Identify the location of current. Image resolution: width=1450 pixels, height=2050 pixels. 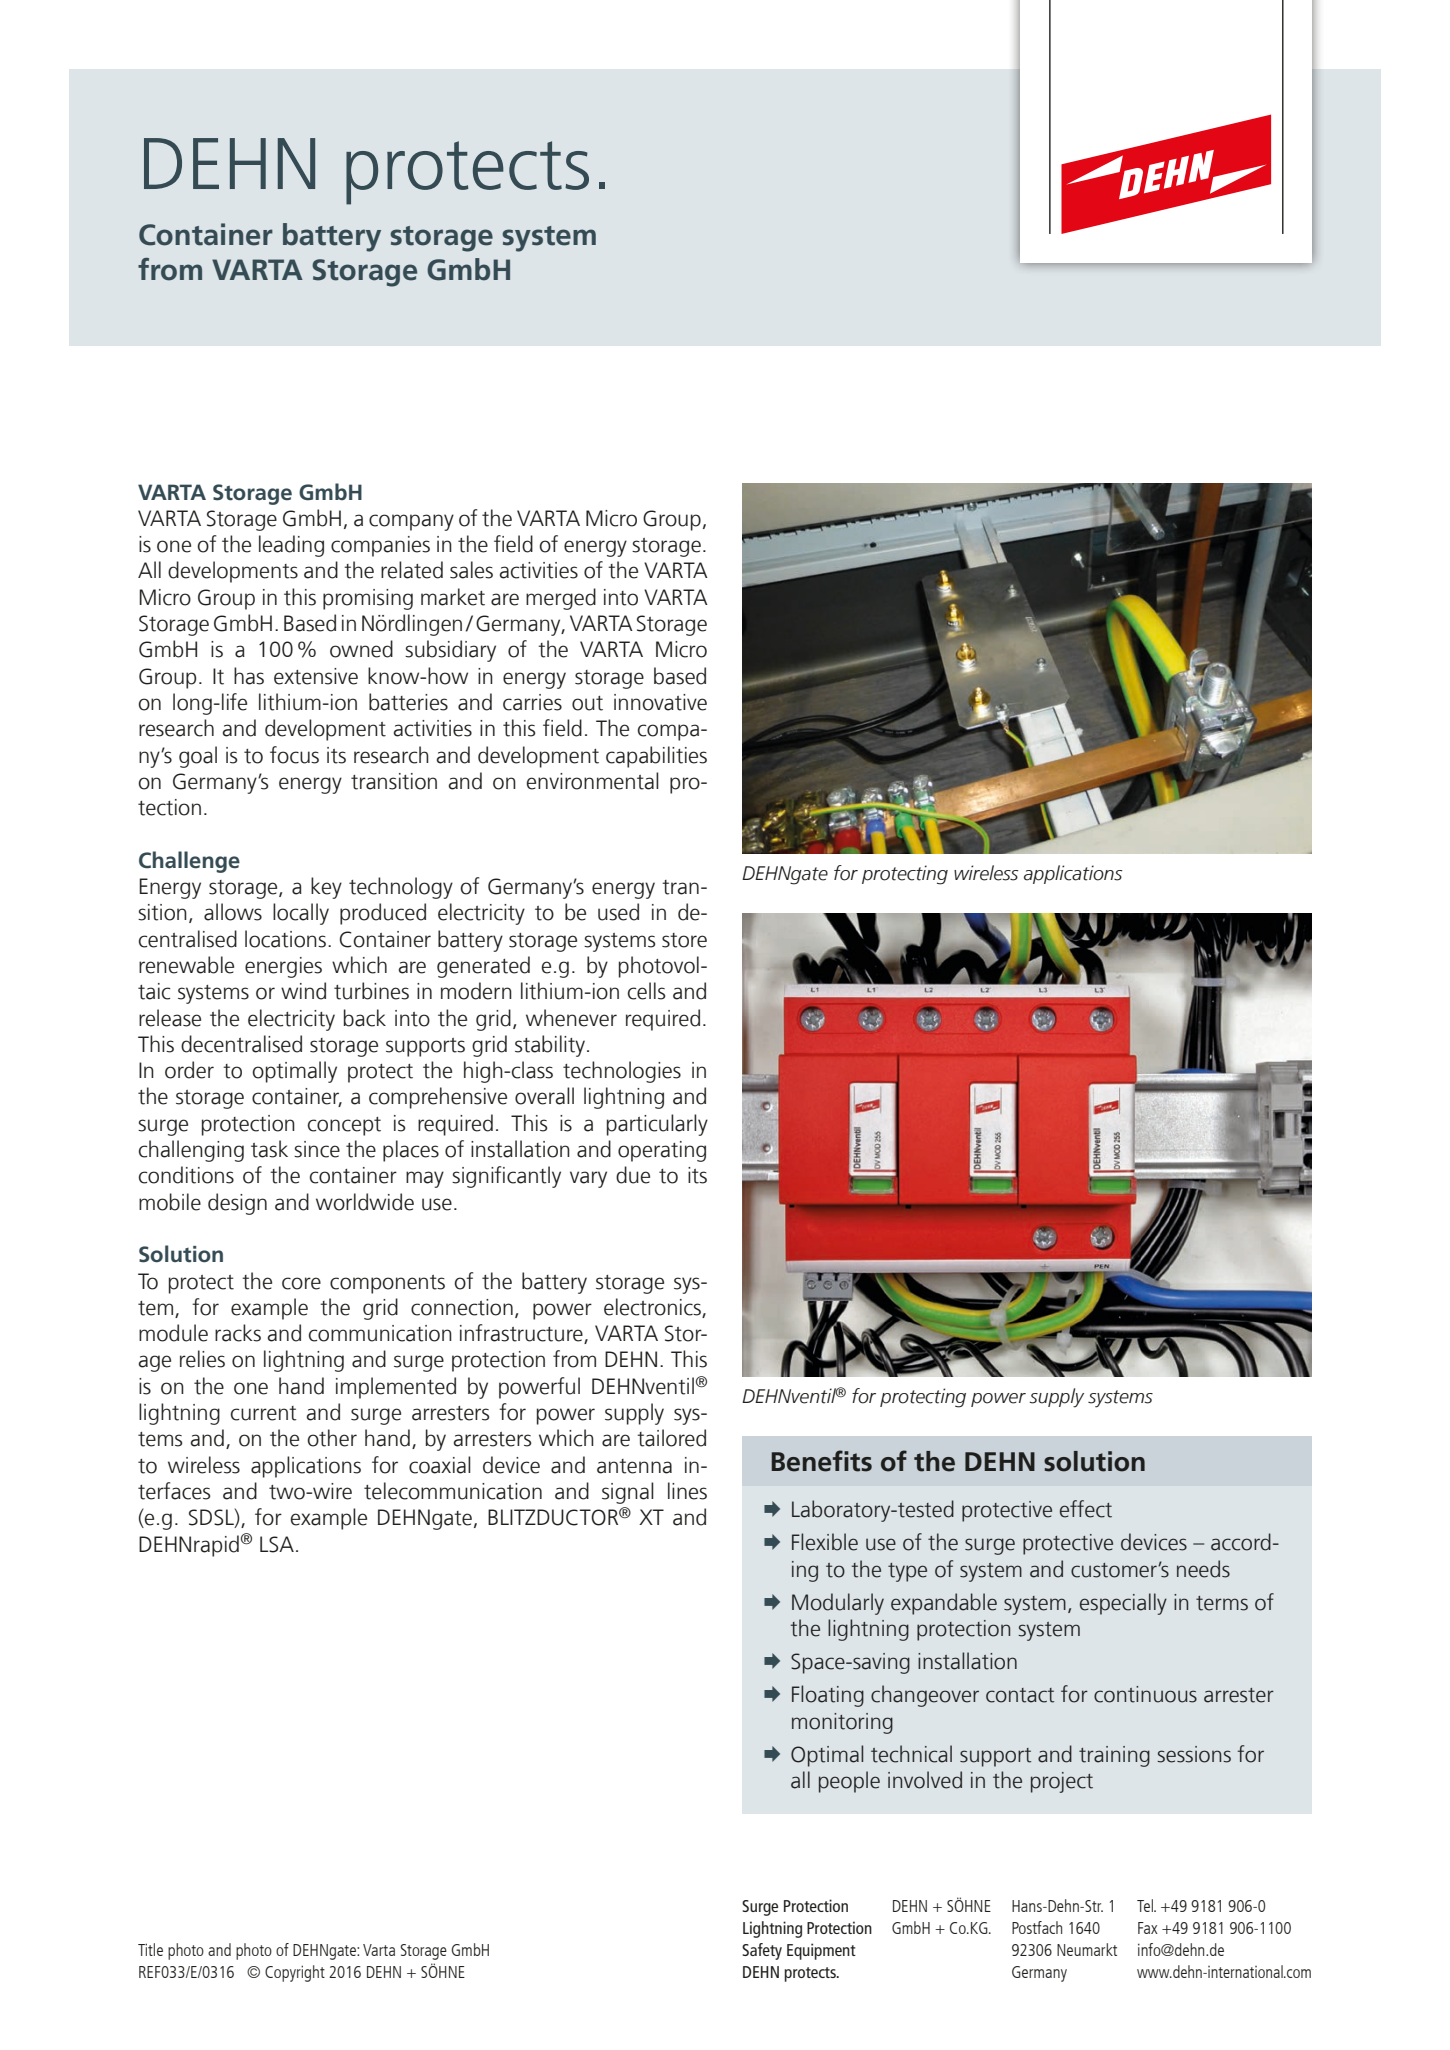
(264, 1413).
